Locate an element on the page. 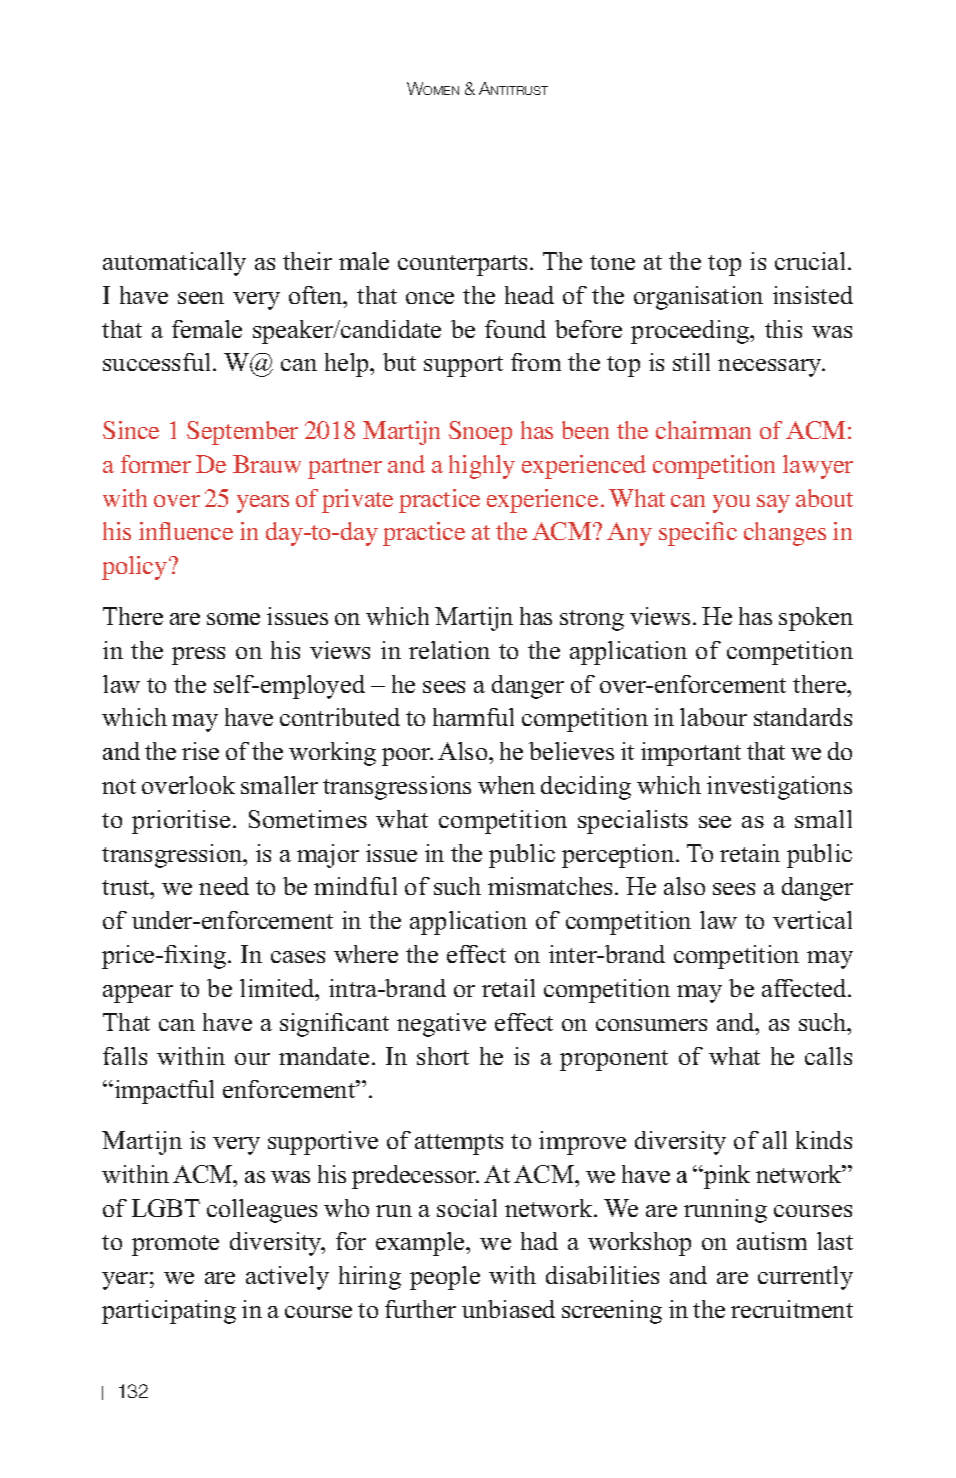 The image size is (956, 1478). highly is located at coordinates (482, 467).
